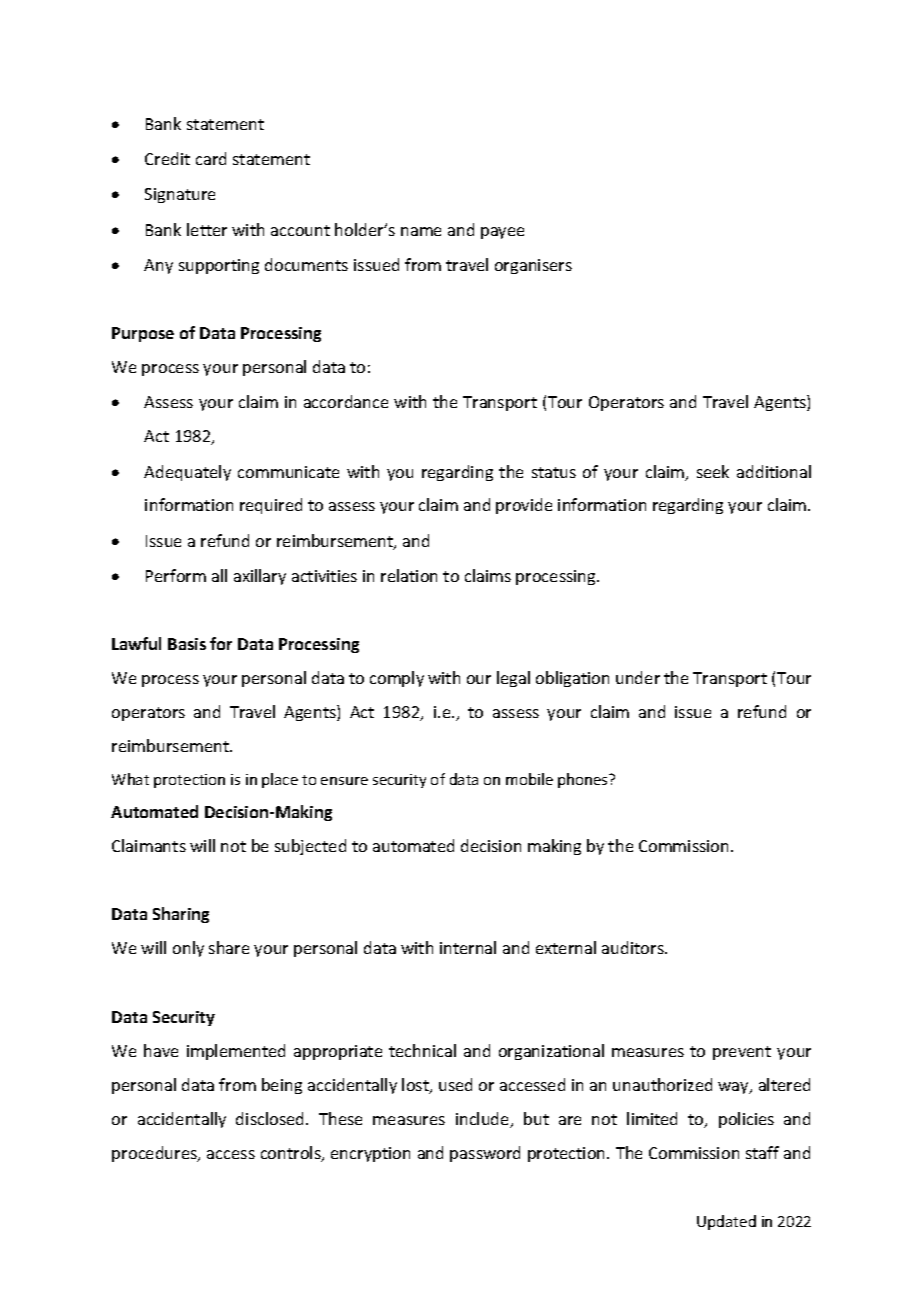  I want to click on Adequately, so click(187, 473).
